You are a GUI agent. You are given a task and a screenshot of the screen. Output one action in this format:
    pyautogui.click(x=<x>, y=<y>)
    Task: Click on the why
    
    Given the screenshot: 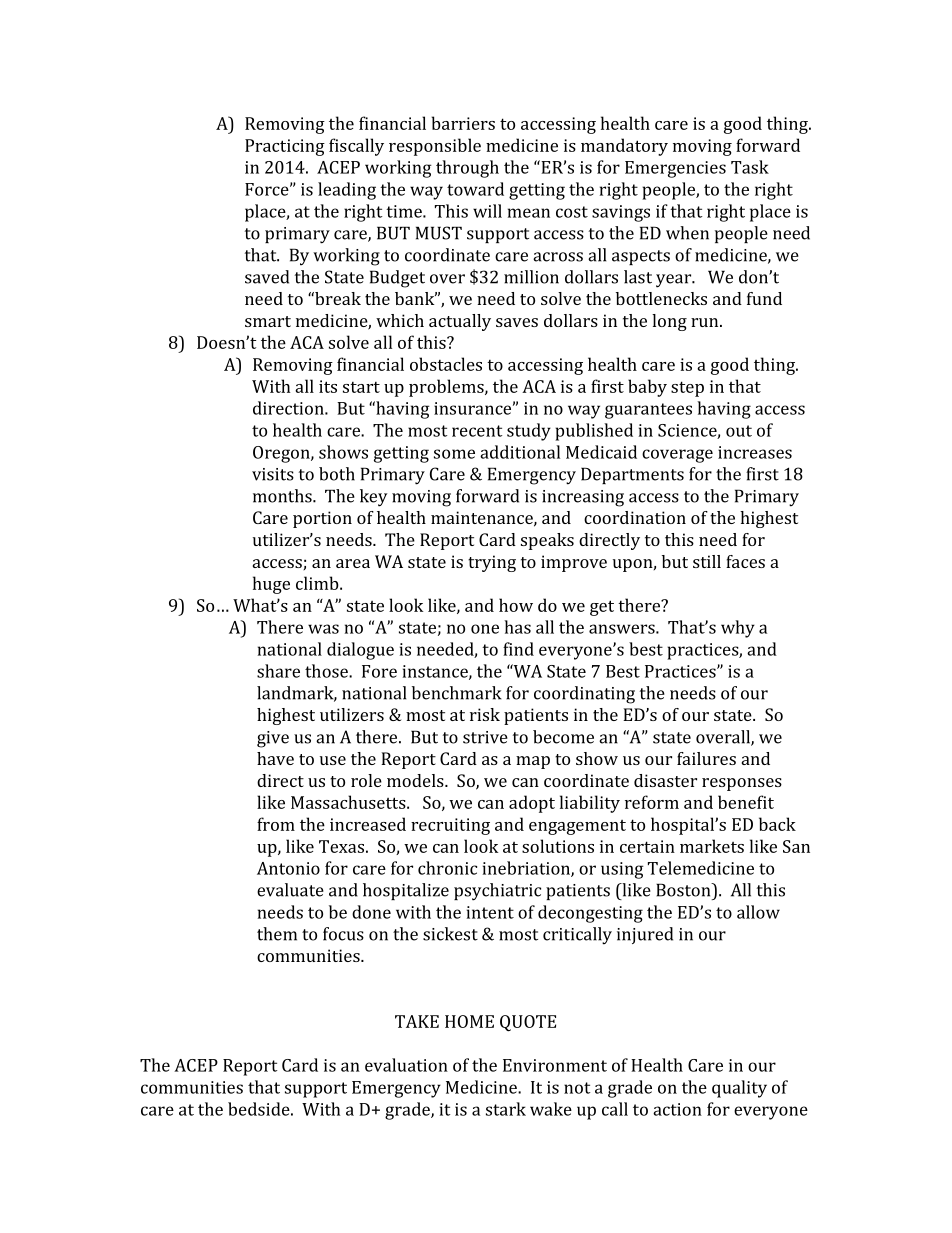 What is the action you would take?
    pyautogui.click(x=738, y=629)
